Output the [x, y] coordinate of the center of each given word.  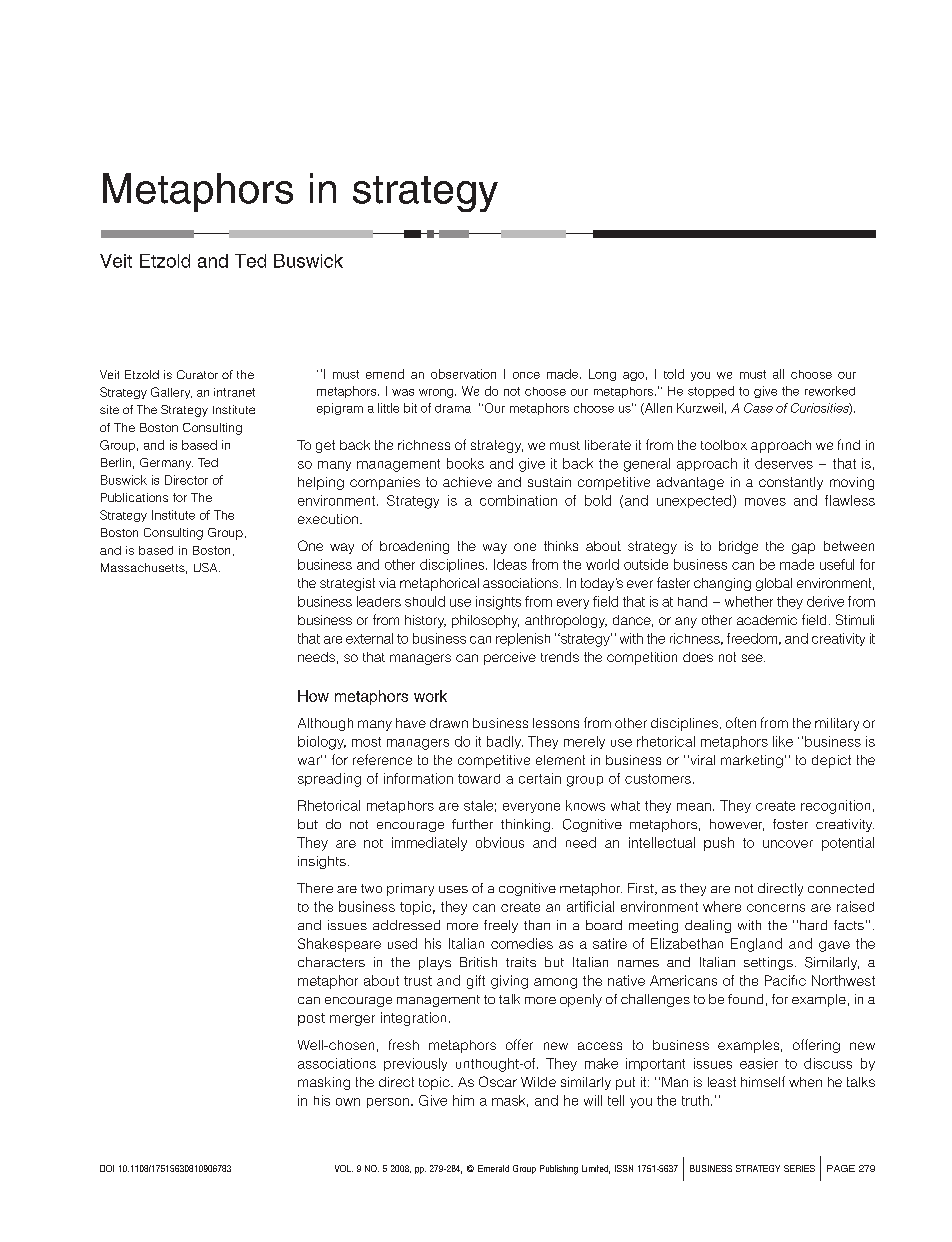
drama [453, 408]
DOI [107, 1168]
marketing [752, 761]
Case [758, 408]
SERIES [799, 1168]
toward [479, 779]
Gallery [171, 393]
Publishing [559, 1170]
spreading [329, 780]
